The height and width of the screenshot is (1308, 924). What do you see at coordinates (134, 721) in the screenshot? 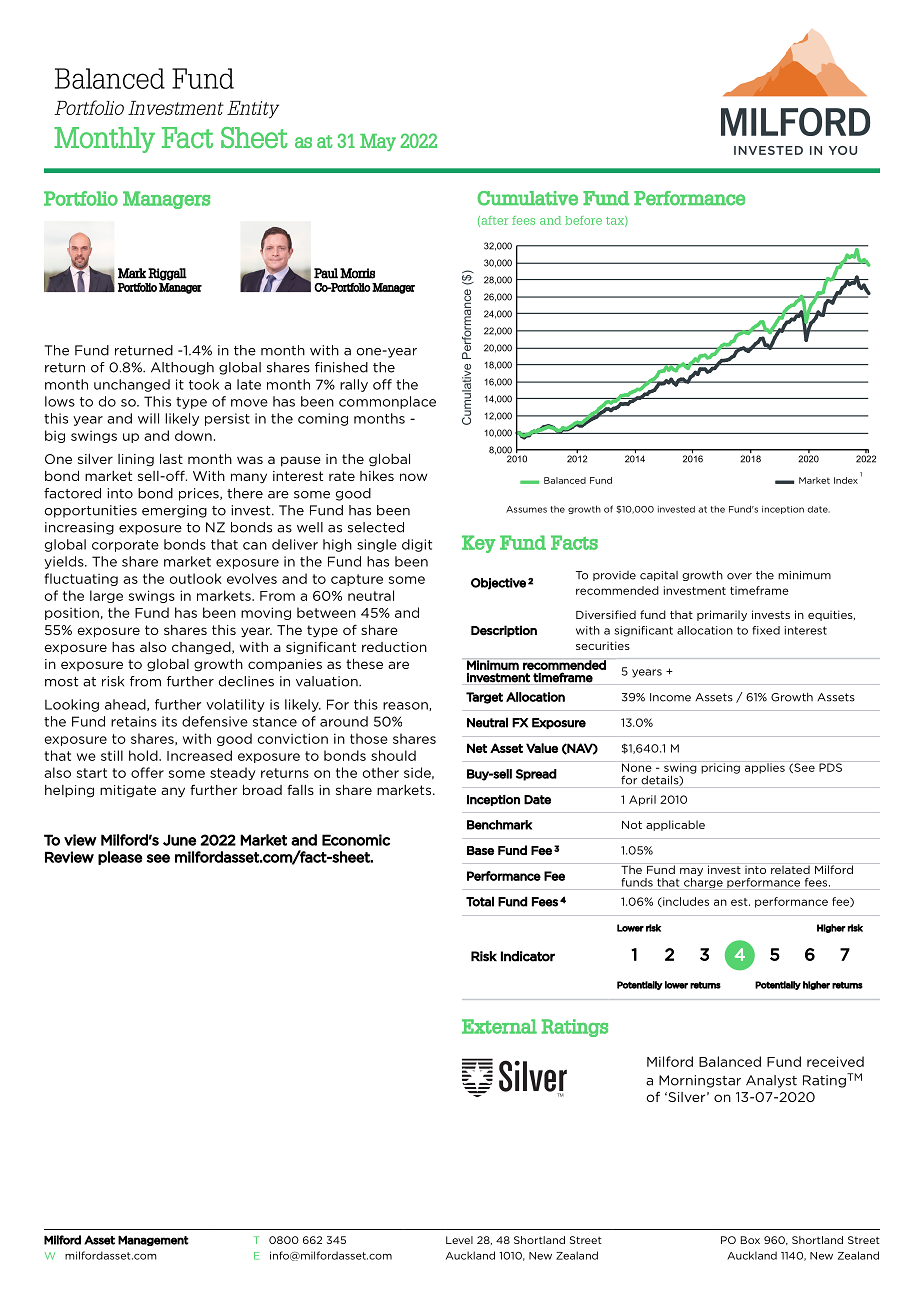
I see `retains` at bounding box center [134, 721].
